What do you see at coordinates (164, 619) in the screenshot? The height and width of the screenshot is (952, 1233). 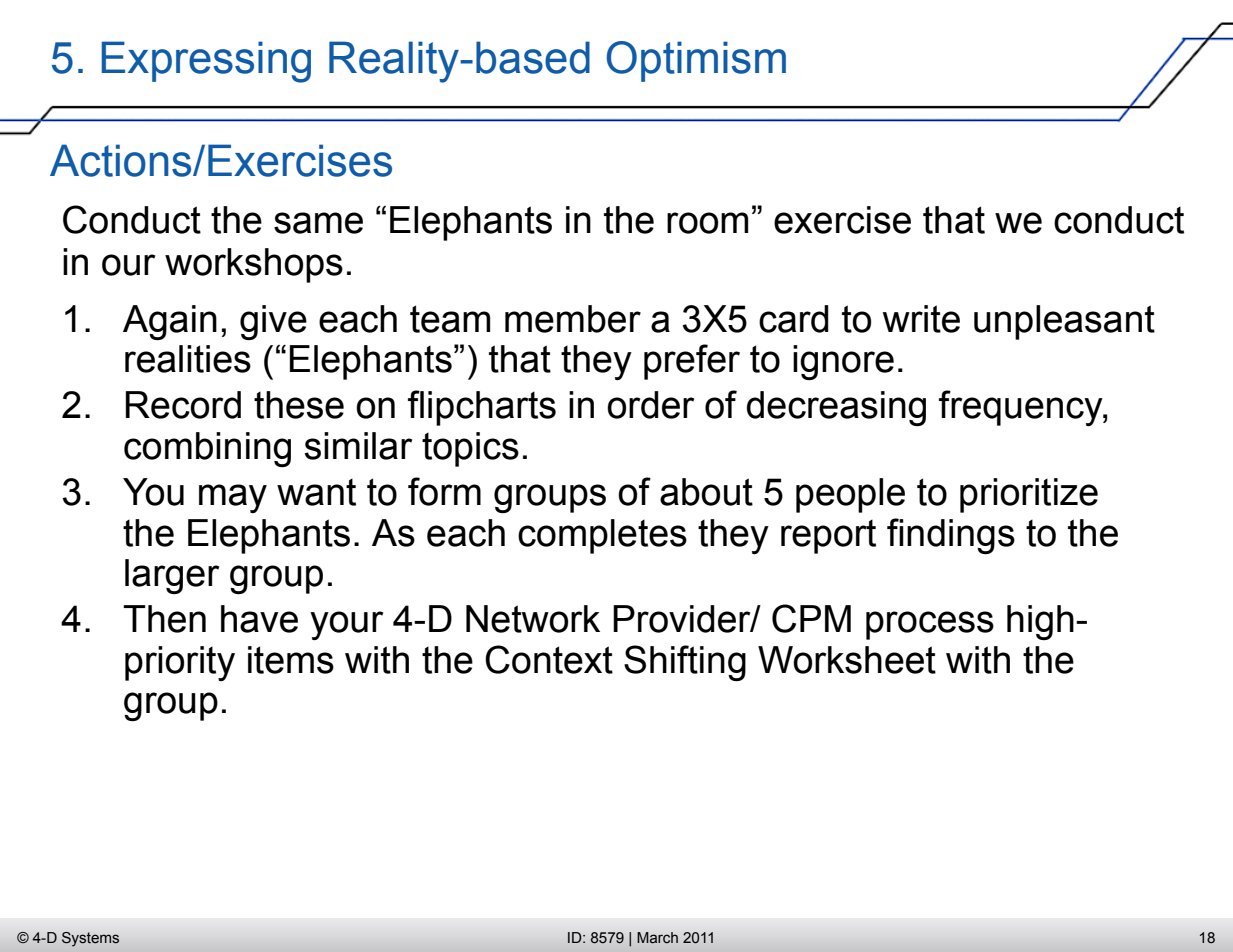 I see `Then` at bounding box center [164, 619].
